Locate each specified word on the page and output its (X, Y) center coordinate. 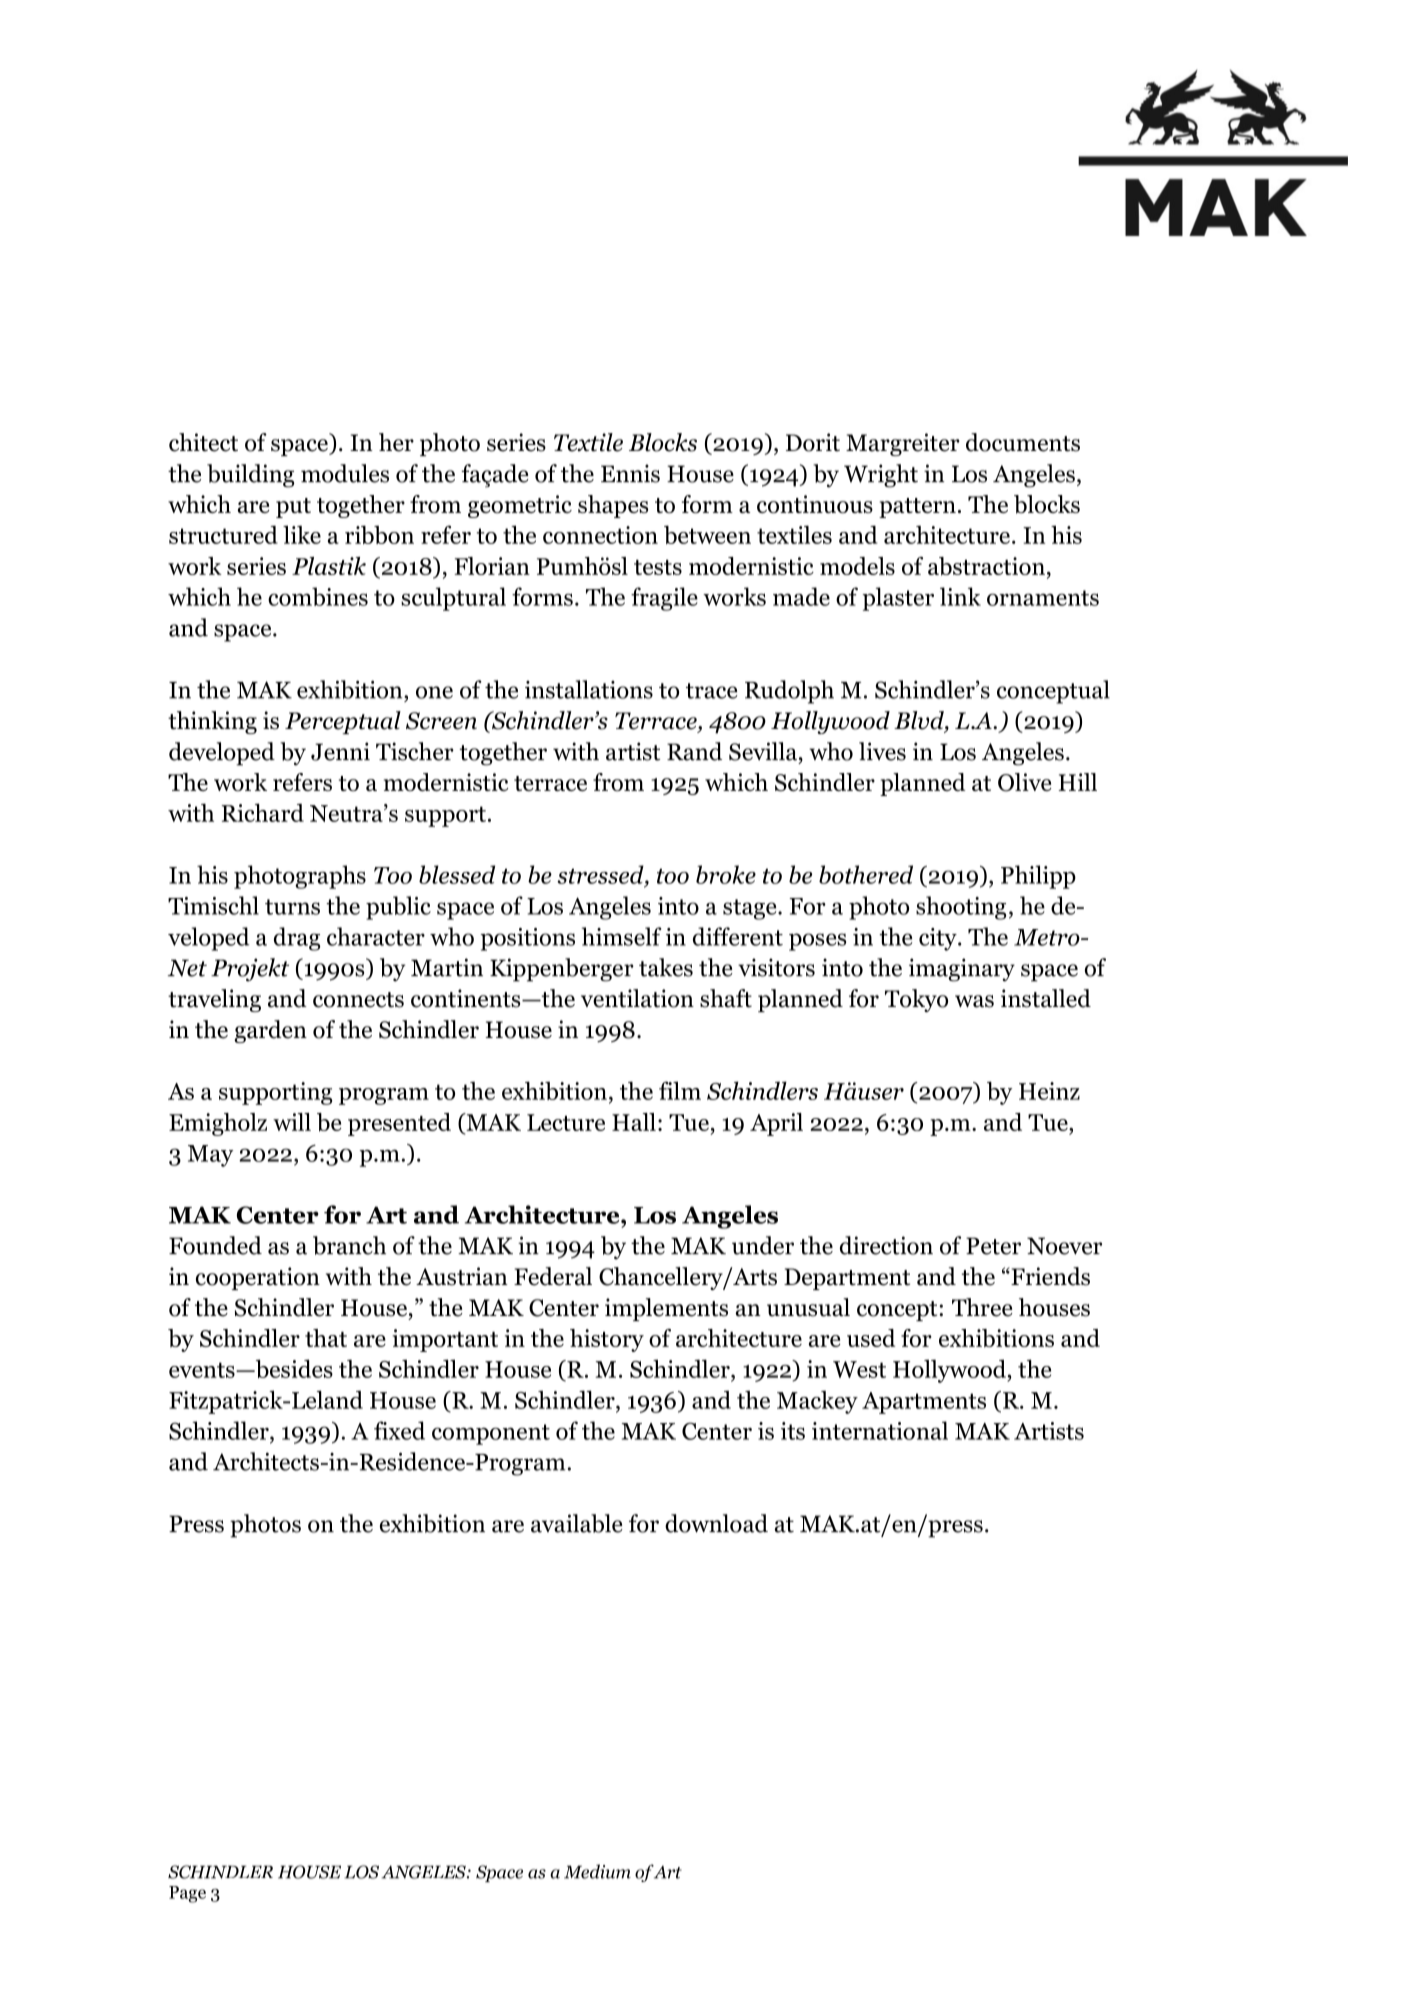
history (607, 1340)
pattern (917, 508)
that (326, 1338)
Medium (597, 1871)
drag (297, 939)
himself (622, 936)
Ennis (630, 473)
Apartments (924, 1403)
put (293, 508)
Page (187, 1894)
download (716, 1523)
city (939, 939)
